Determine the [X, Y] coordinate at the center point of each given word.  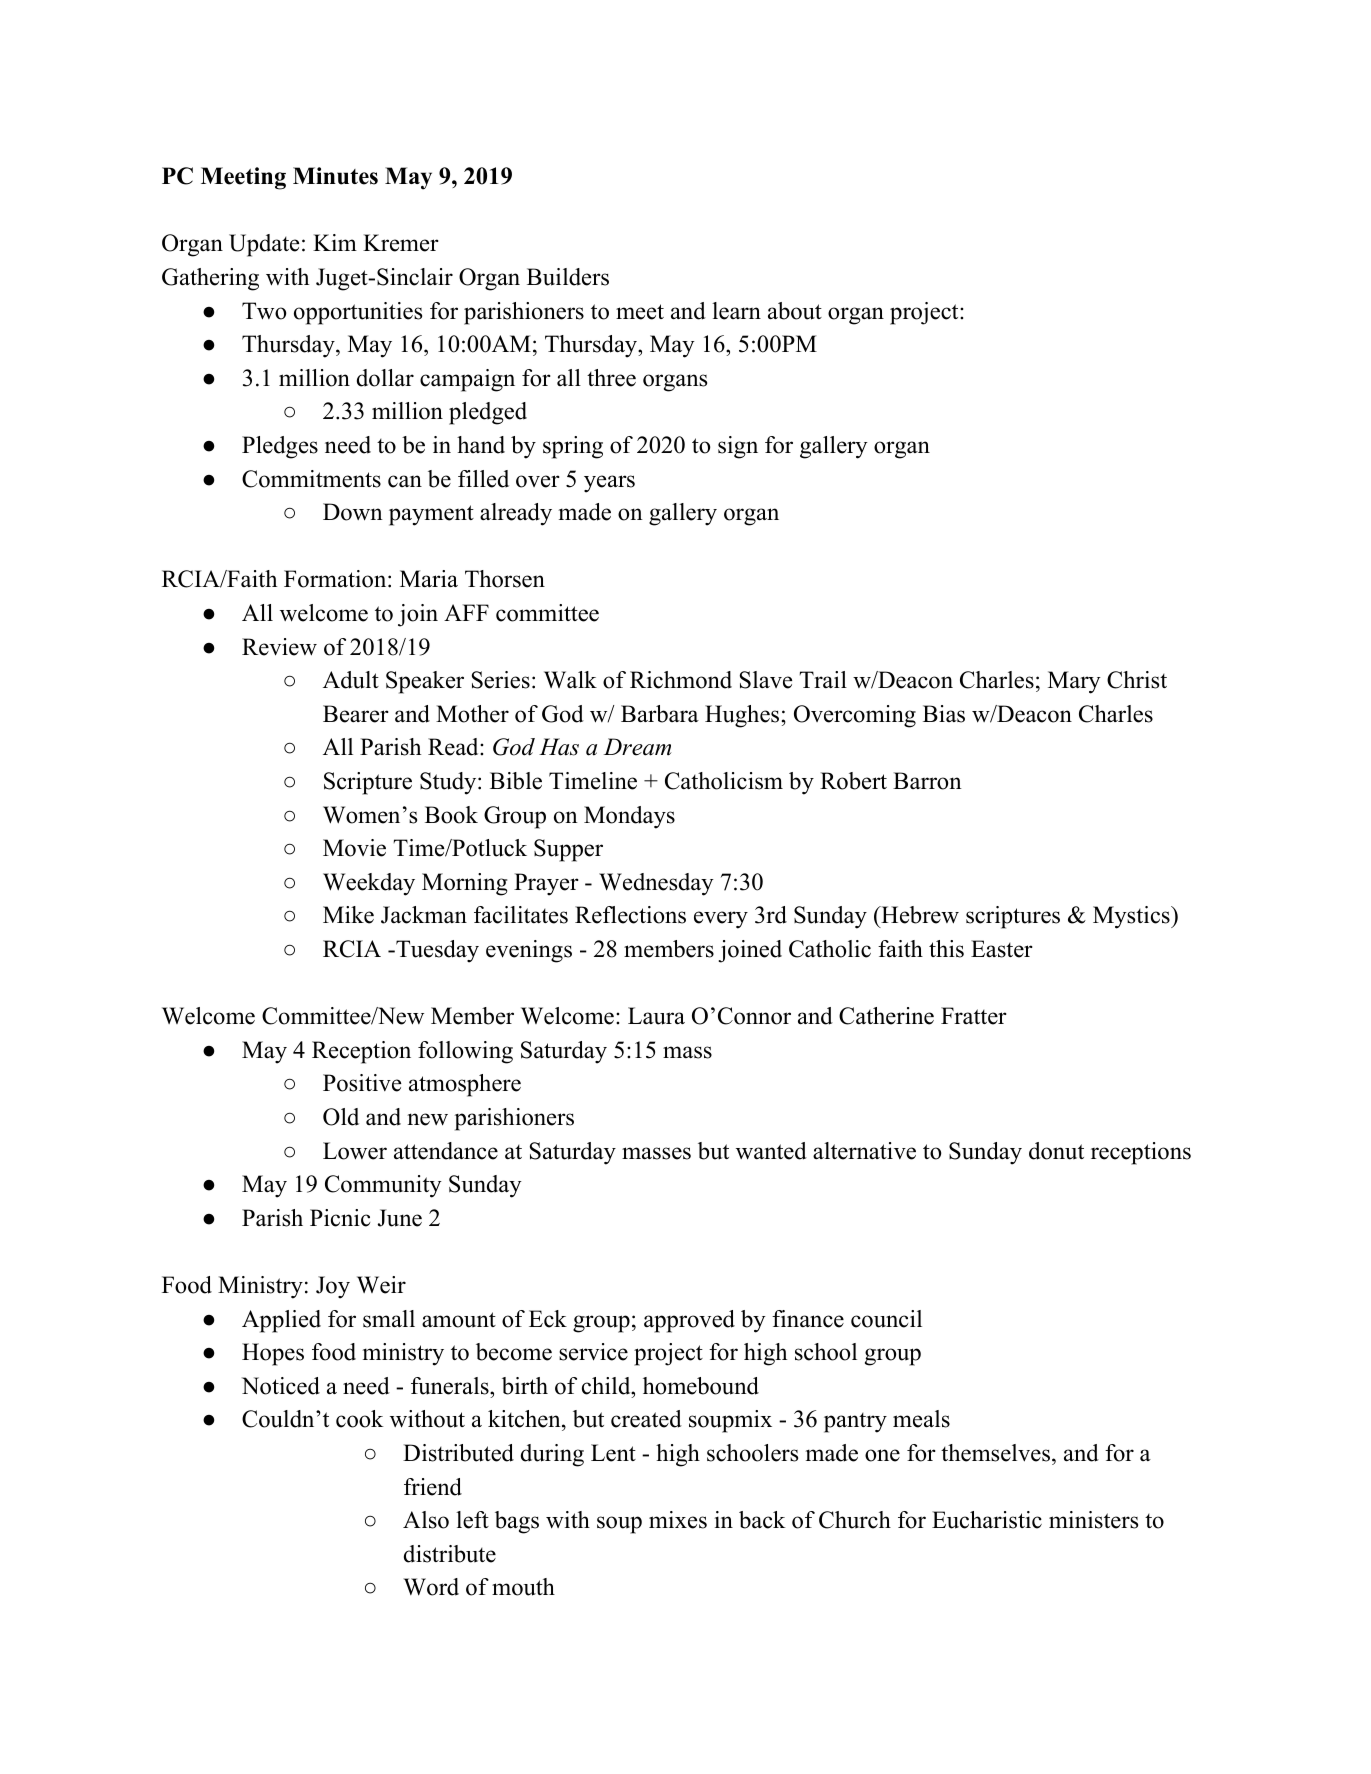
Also [426, 1520]
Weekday [369, 884]
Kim [335, 242]
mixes [678, 1520]
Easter [1002, 949]
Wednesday [656, 884]
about [795, 311]
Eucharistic [987, 1520]
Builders [568, 277]
